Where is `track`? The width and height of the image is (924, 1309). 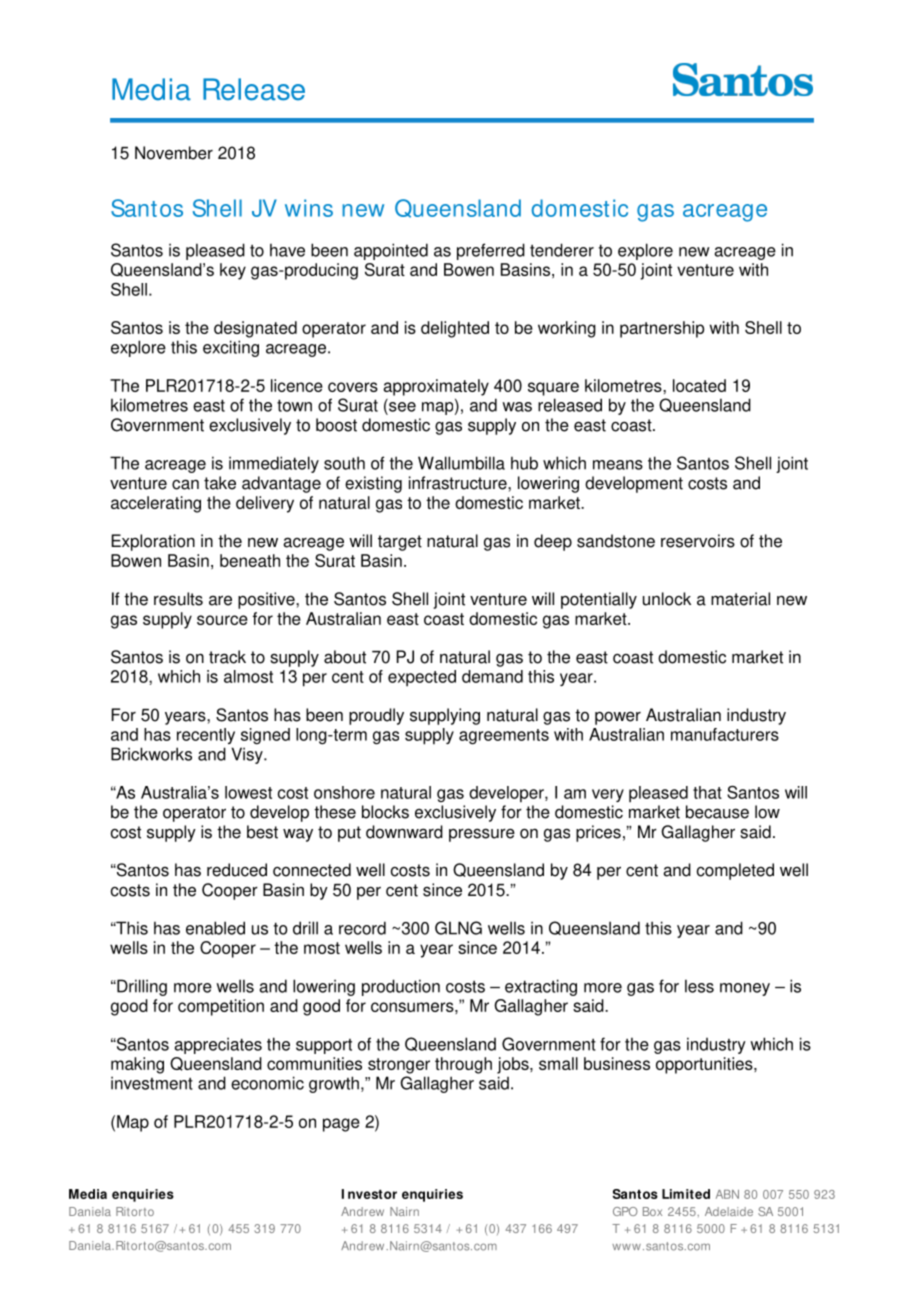
track is located at coordinates (227, 657).
